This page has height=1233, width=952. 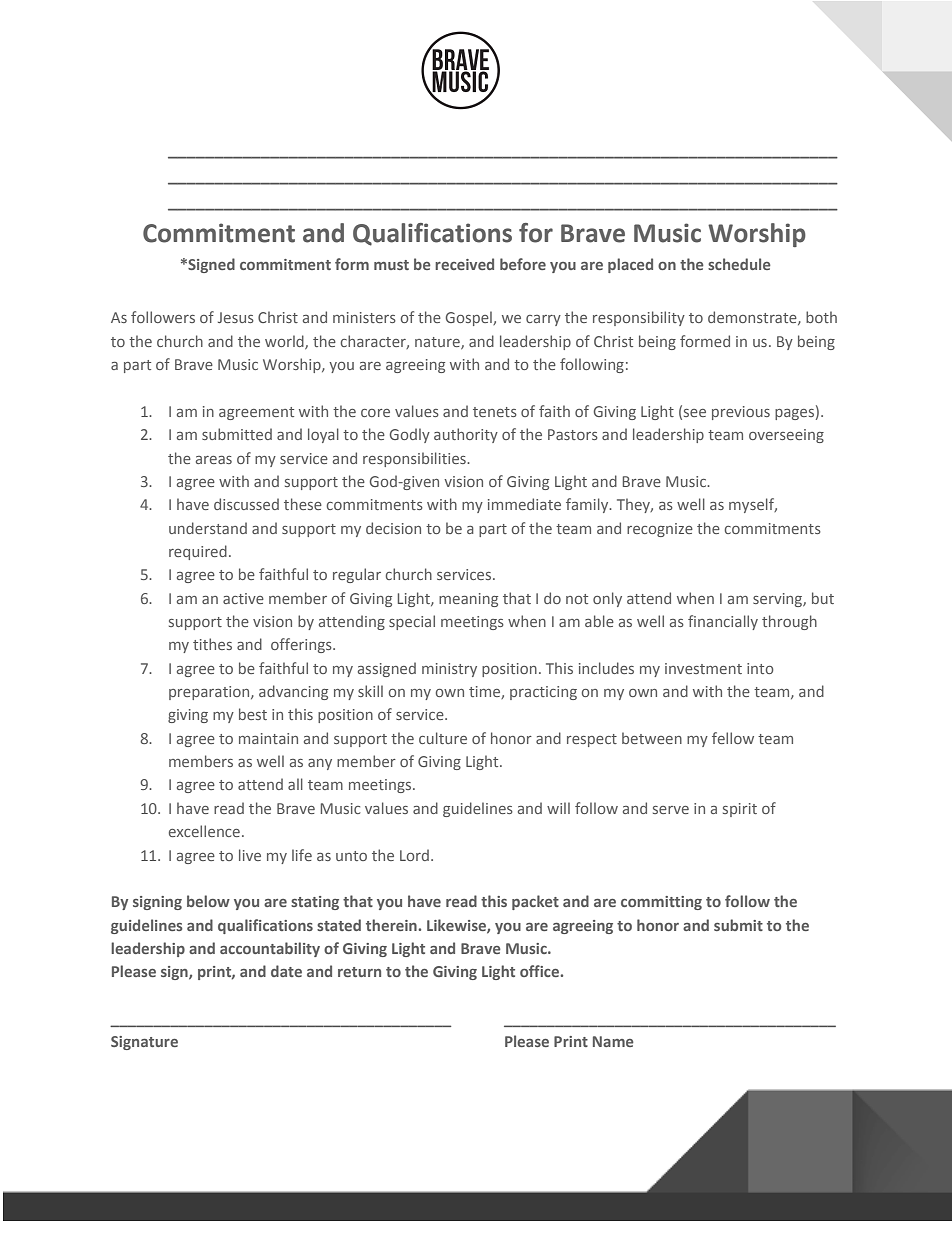 I want to click on date, so click(x=286, y=971).
